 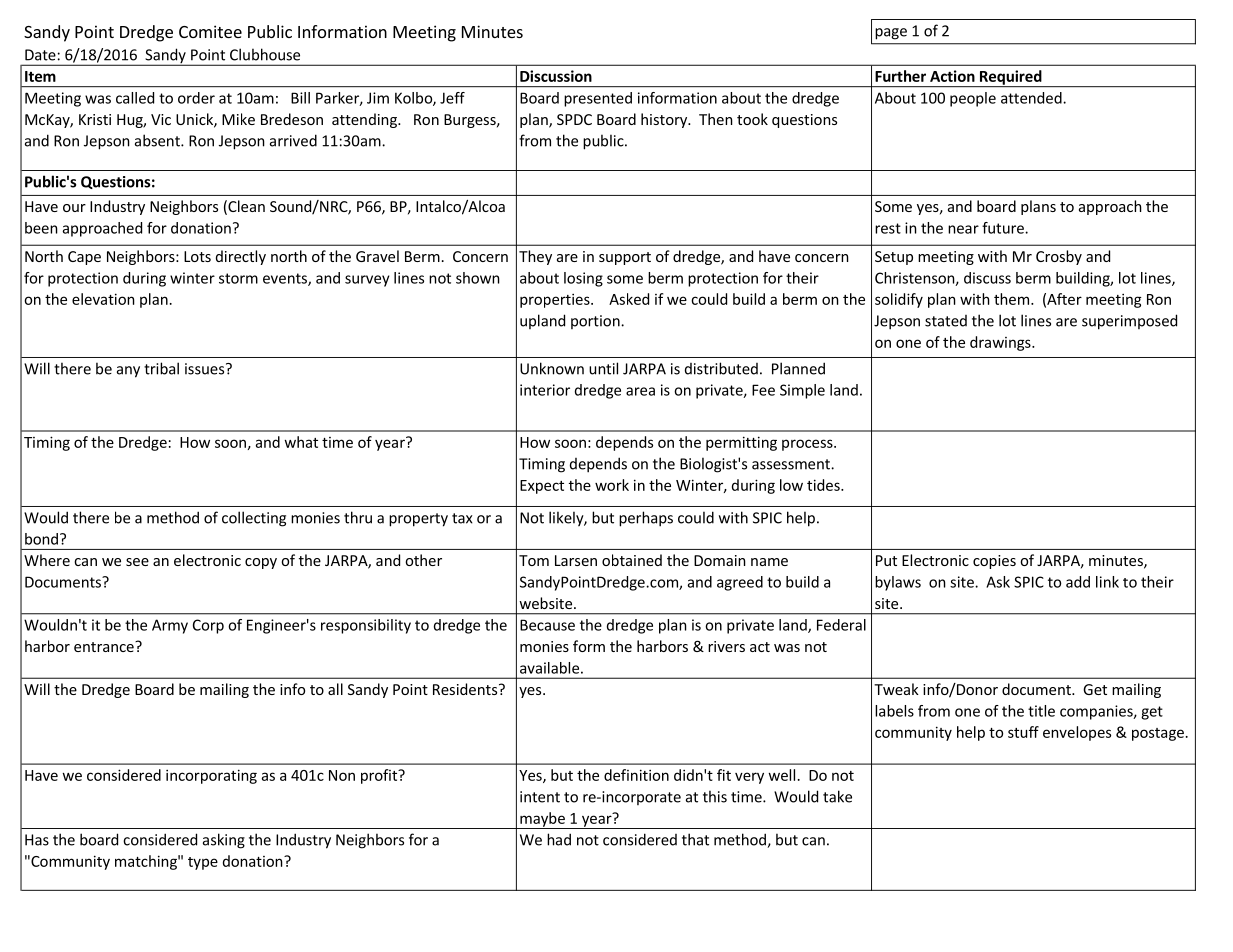 I want to click on presented, so click(x=598, y=99).
